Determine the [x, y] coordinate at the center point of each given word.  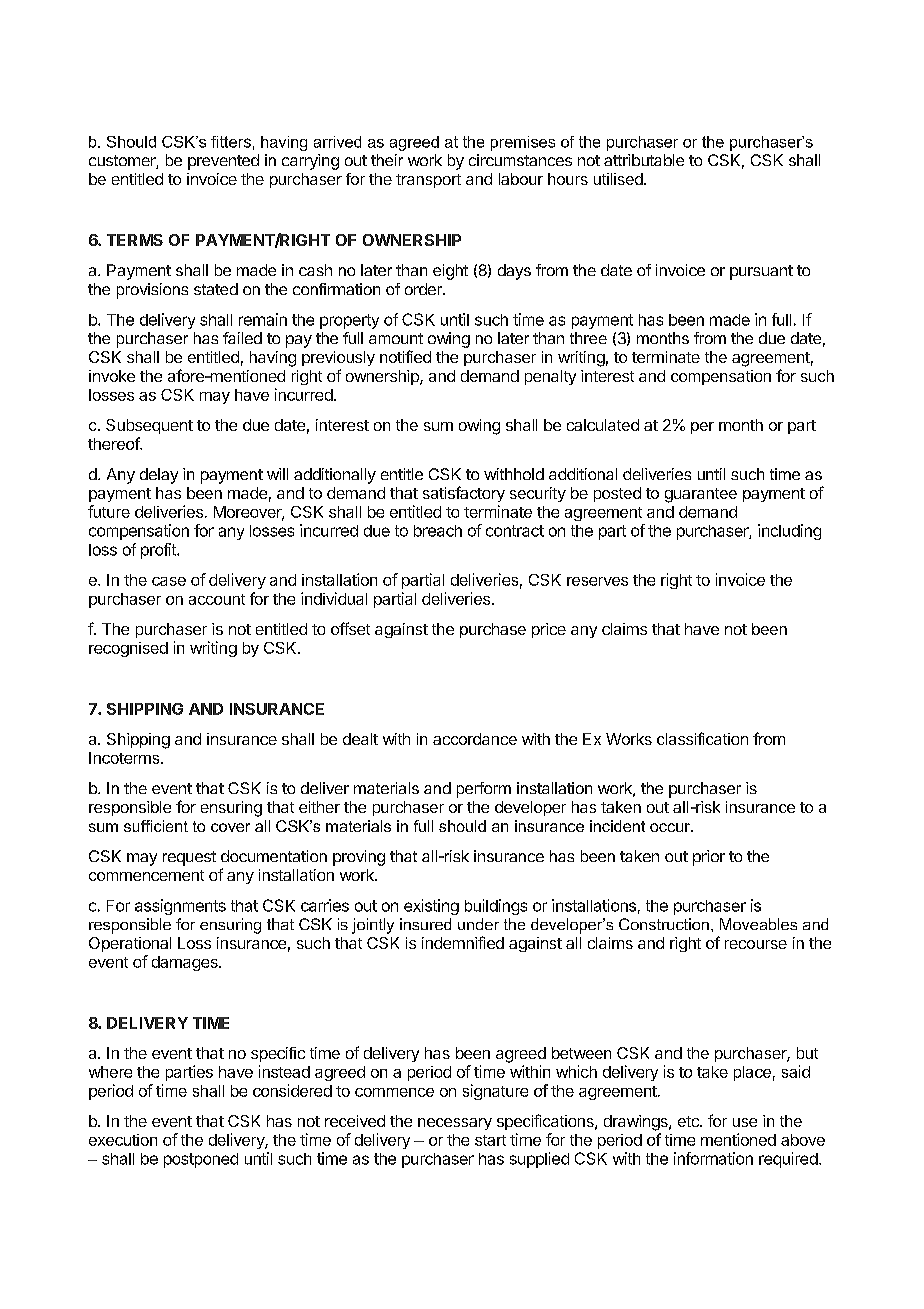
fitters [231, 142]
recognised [128, 649]
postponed [201, 1160]
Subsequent [149, 426]
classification [702, 738]
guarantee [701, 495]
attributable [644, 160]
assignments [180, 907]
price [549, 630]
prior [709, 858]
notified [405, 356]
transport [428, 181]
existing [431, 907]
